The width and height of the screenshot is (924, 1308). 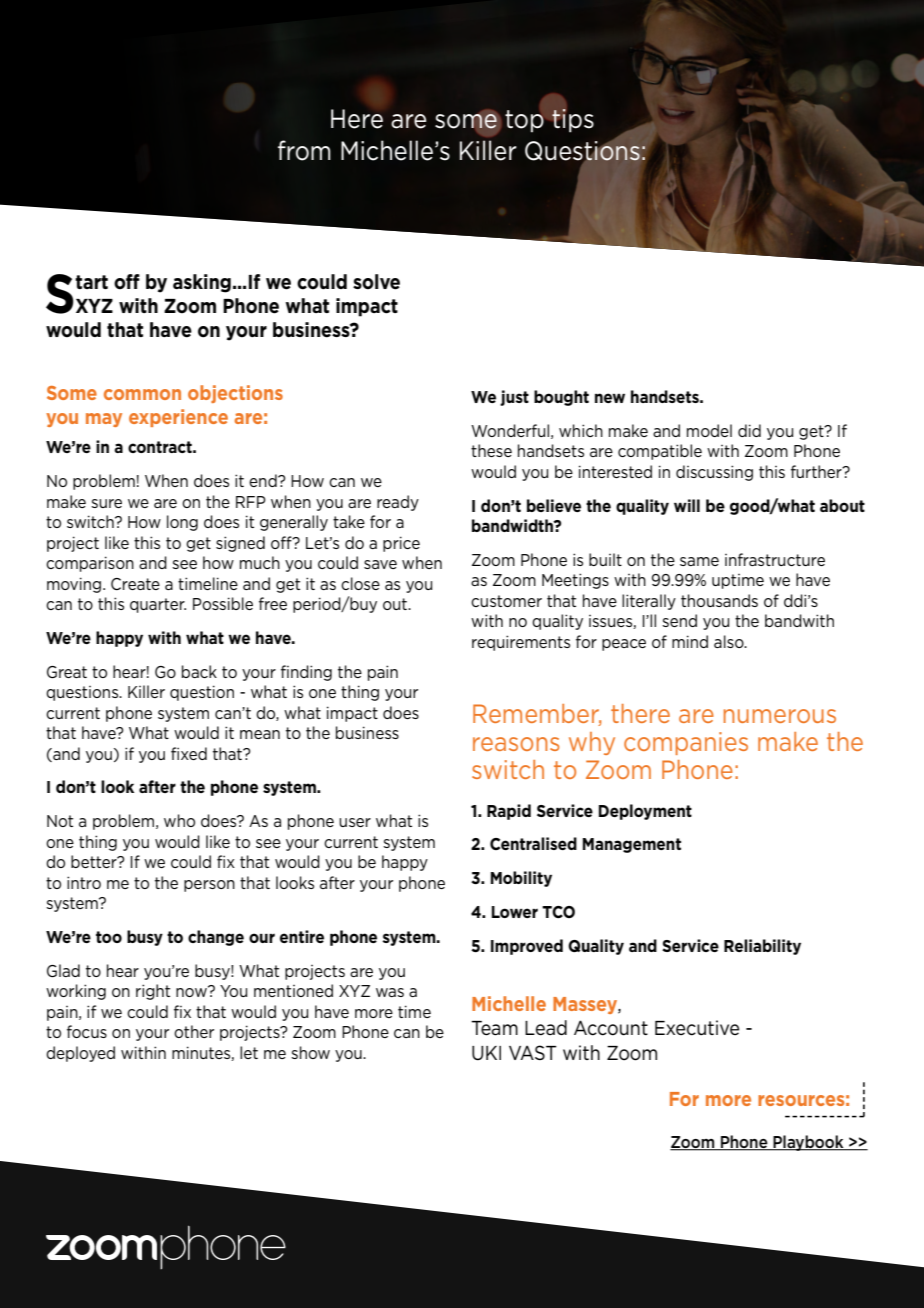 What do you see at coordinates (610, 398) in the screenshot?
I see `new` at bounding box center [610, 398].
